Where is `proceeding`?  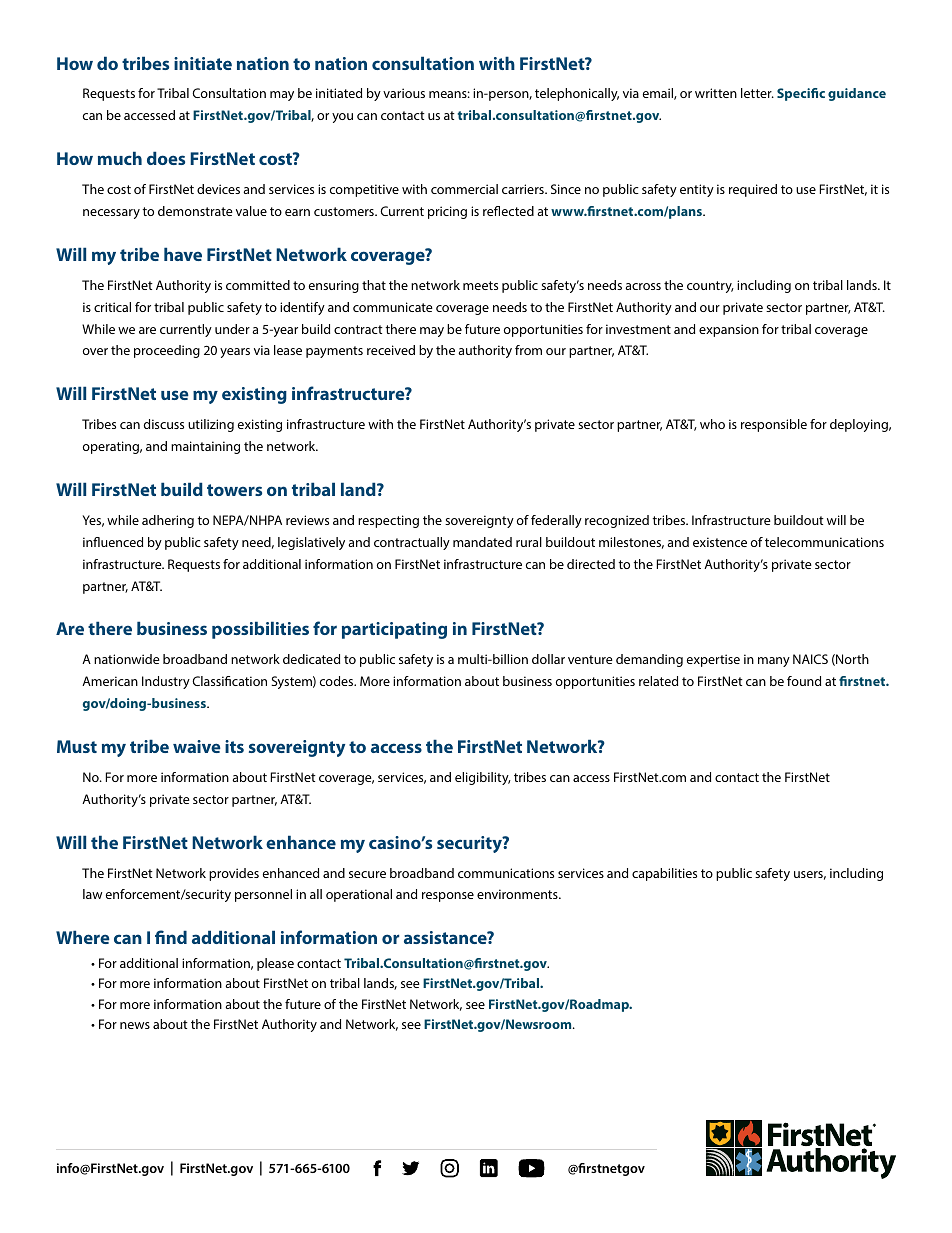 proceeding is located at coordinates (167, 351).
